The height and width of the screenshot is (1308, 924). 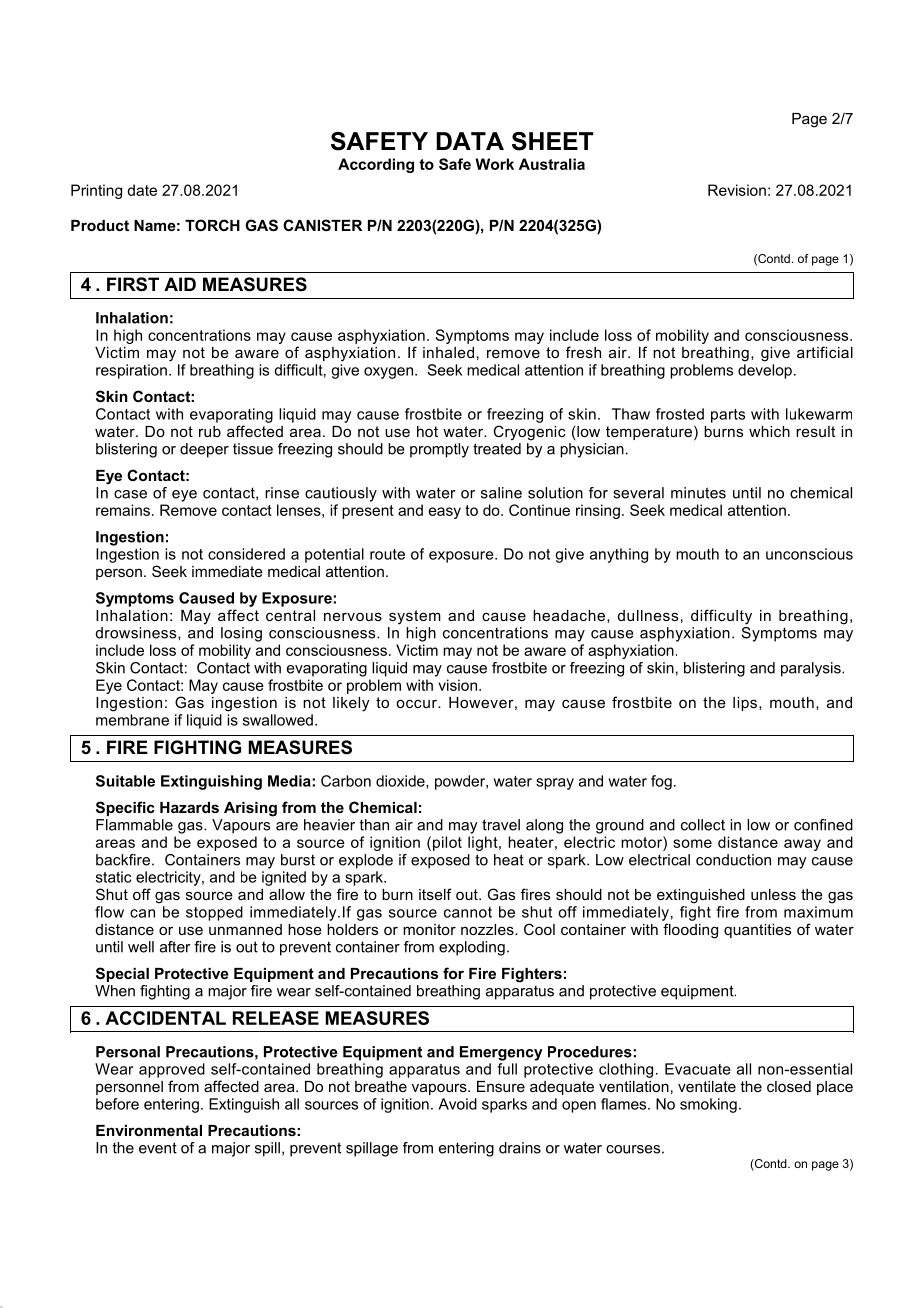 What do you see at coordinates (415, 617) in the screenshot?
I see `system` at bounding box center [415, 617].
